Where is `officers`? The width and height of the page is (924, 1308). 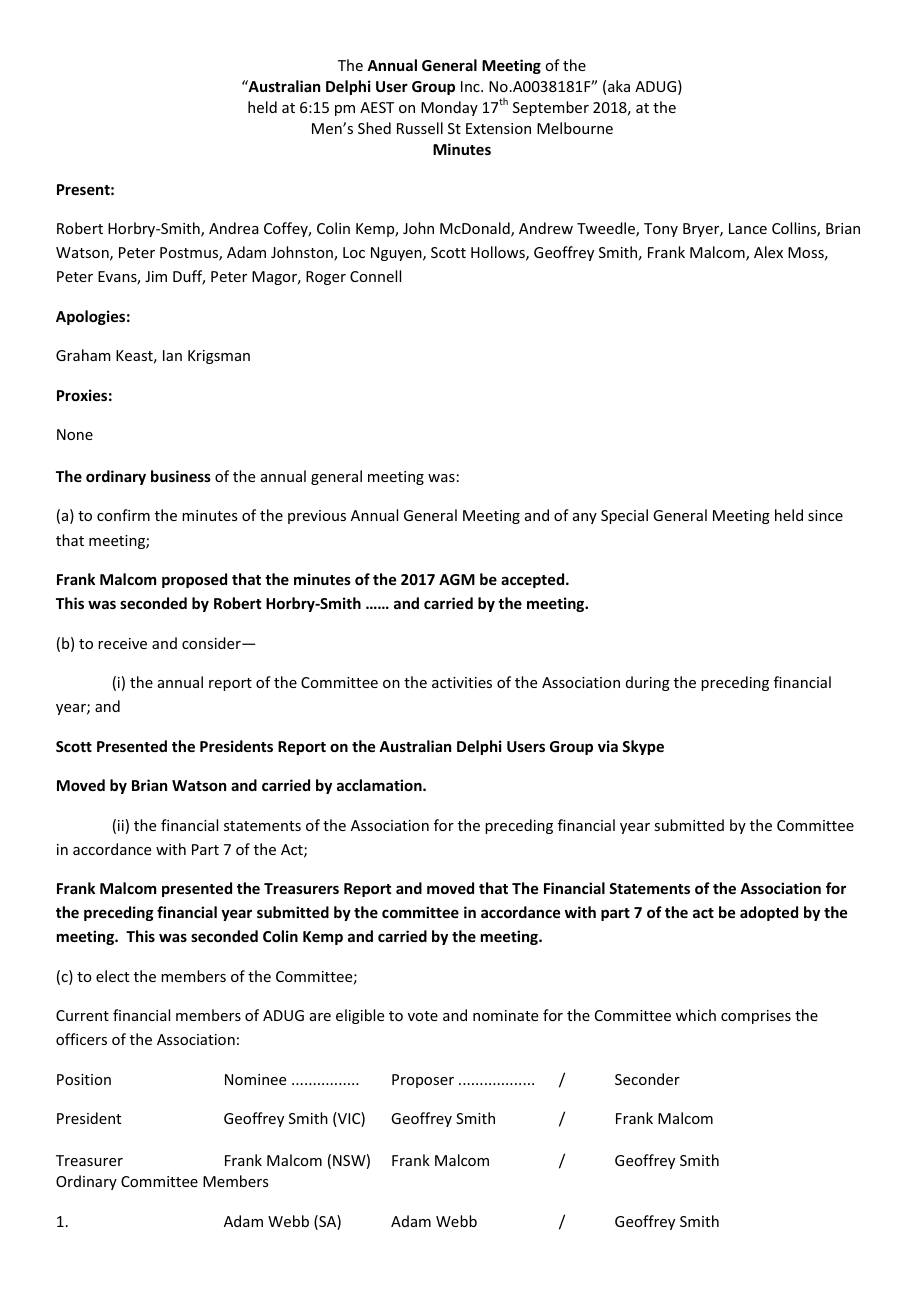 officers is located at coordinates (81, 1039).
